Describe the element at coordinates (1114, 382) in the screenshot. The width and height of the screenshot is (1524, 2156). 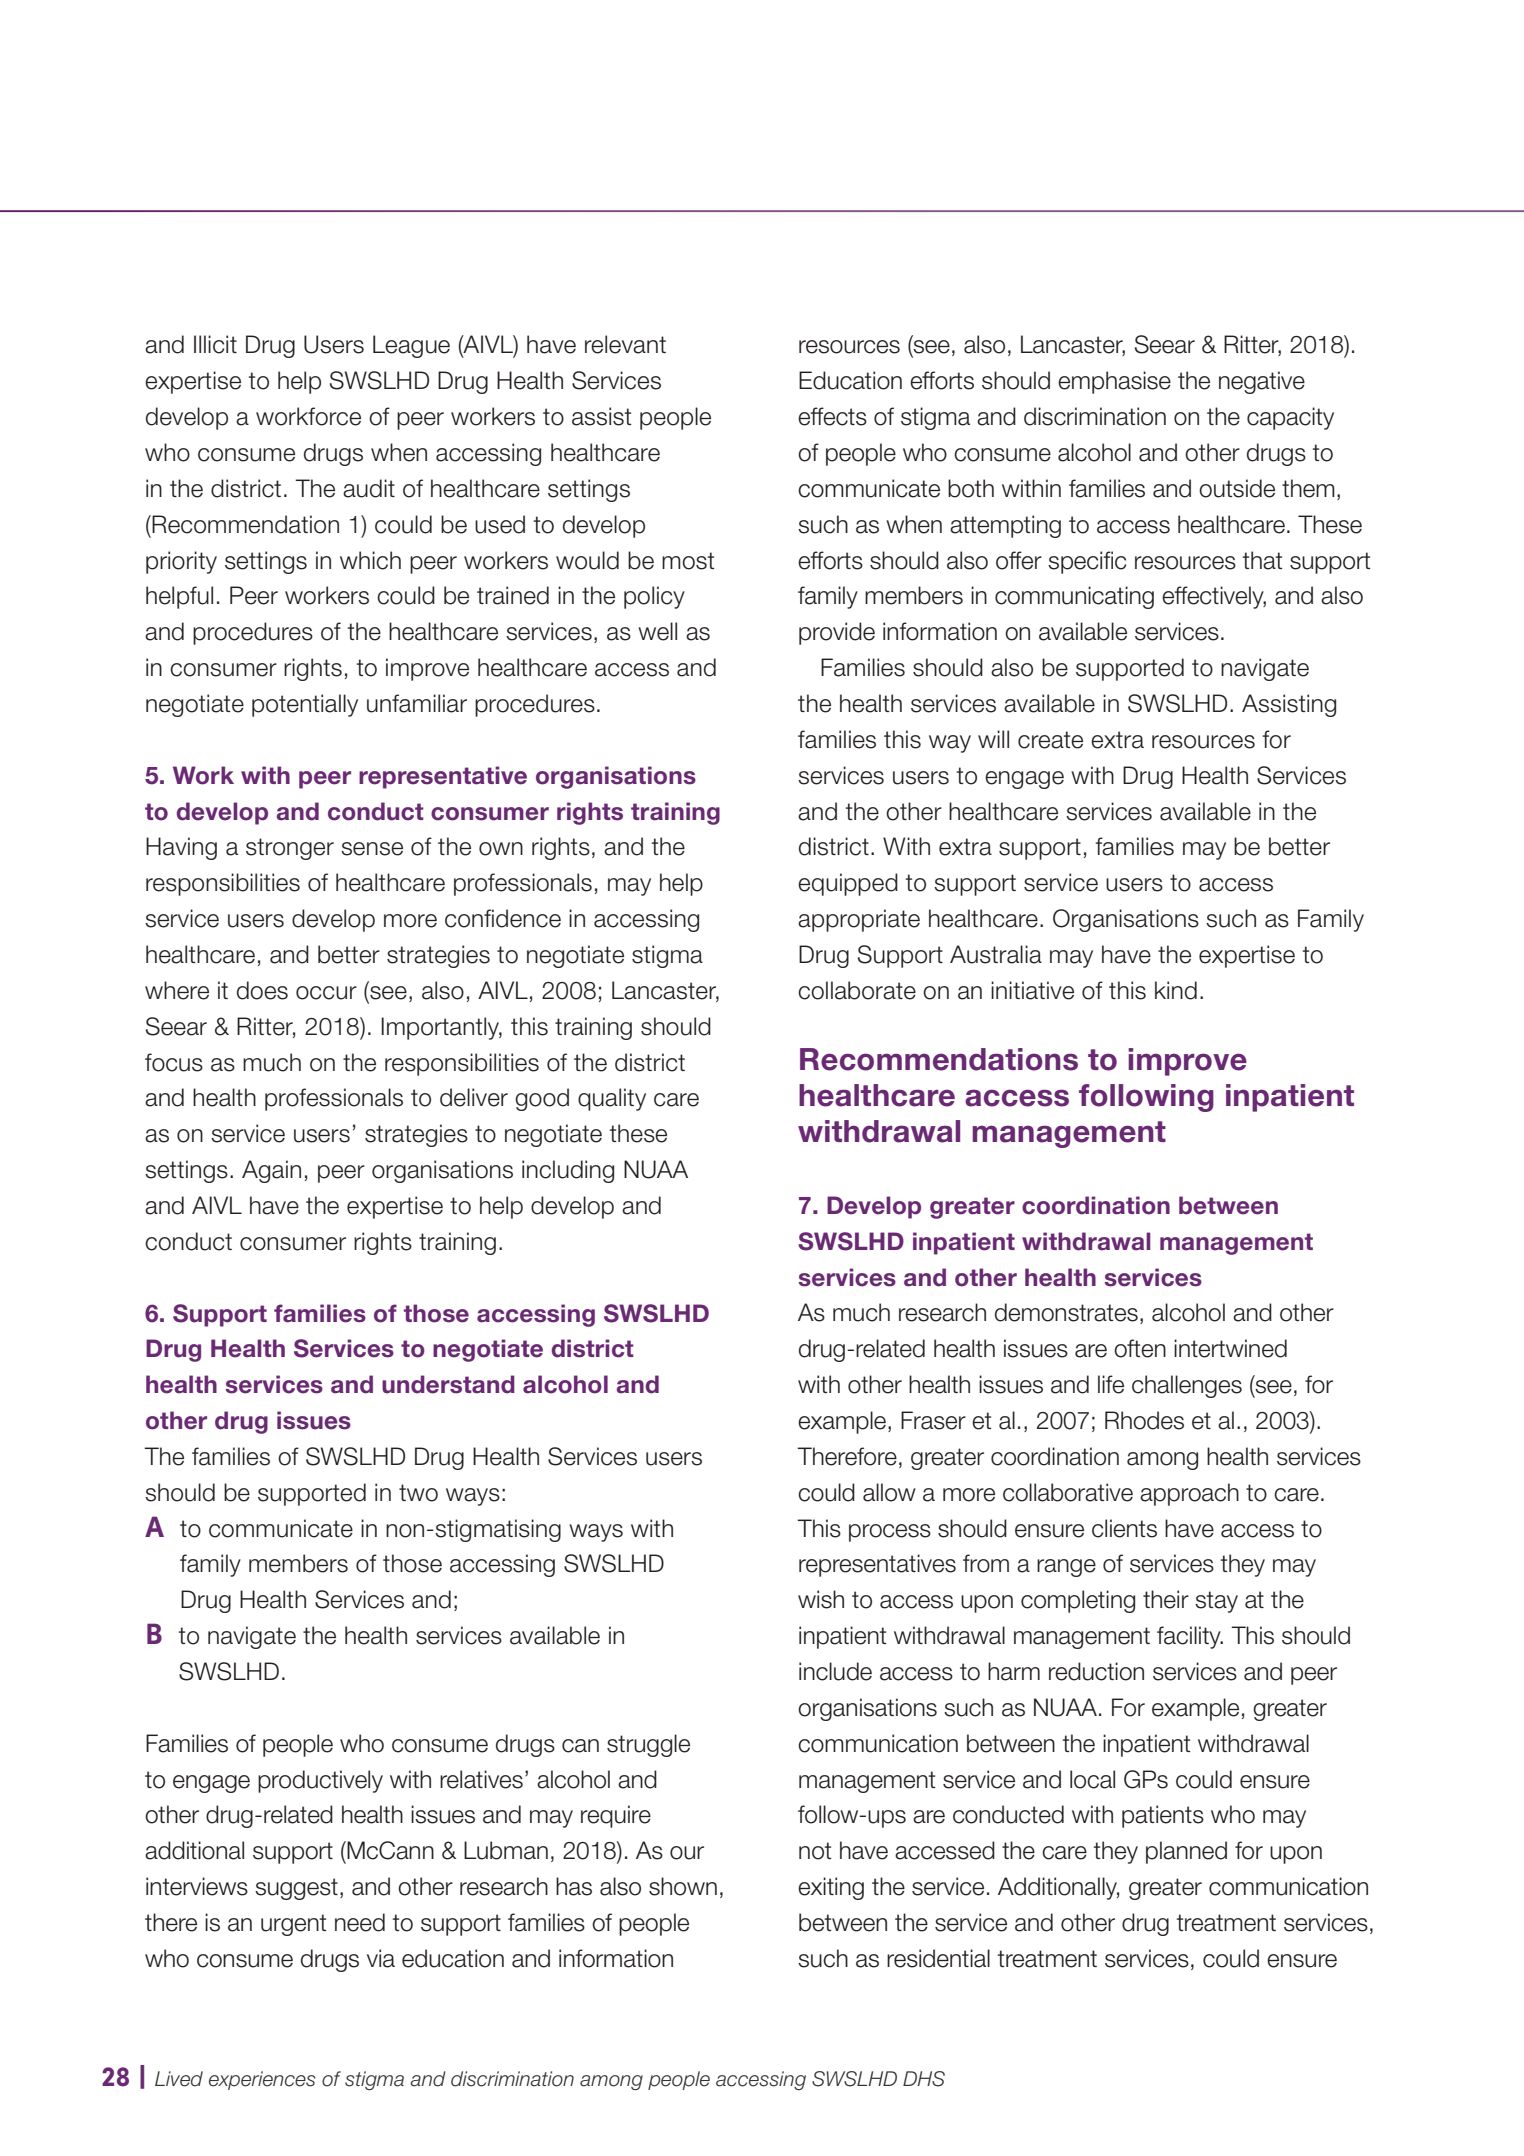
I see `emphasise` at that location.
